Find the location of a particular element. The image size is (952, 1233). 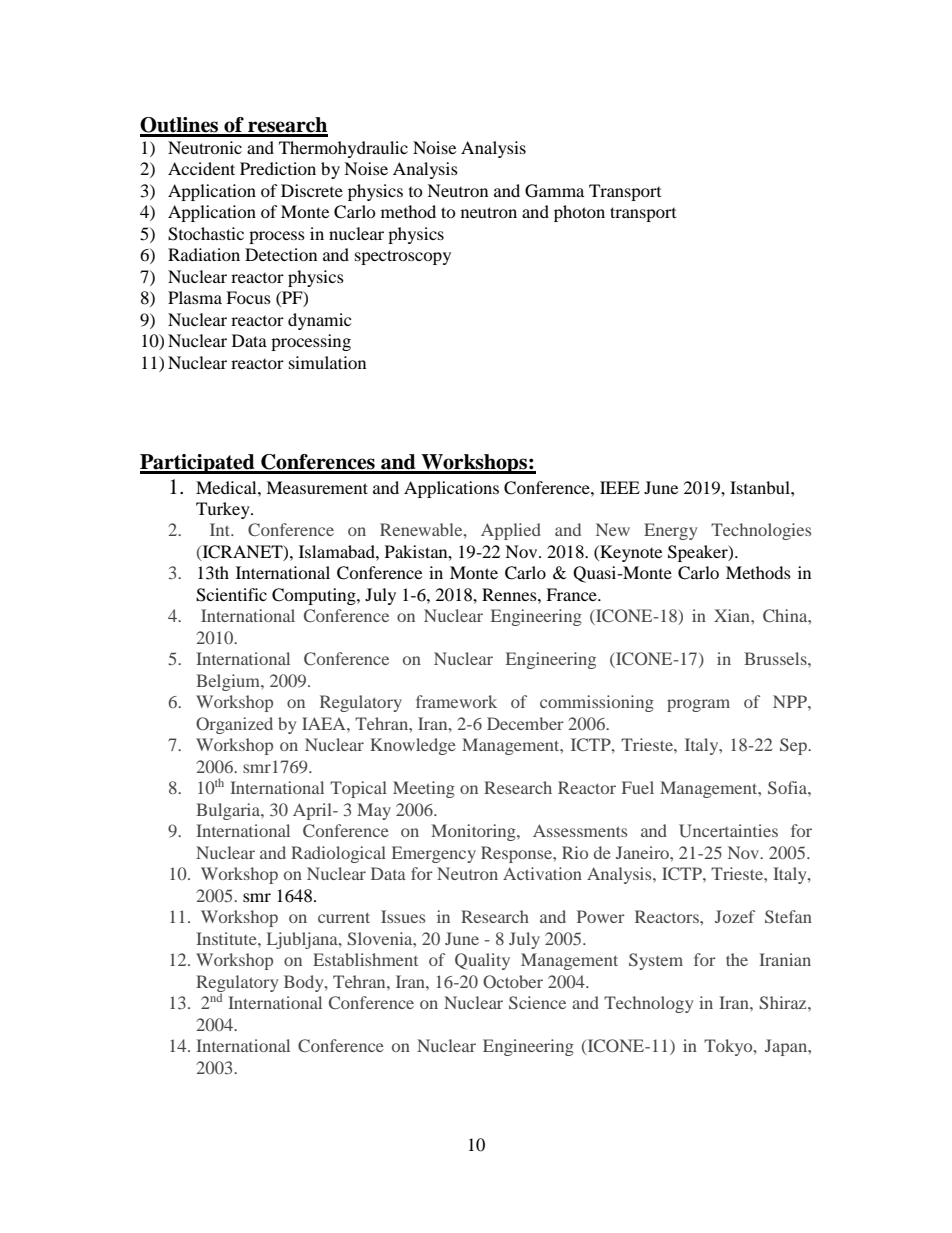

Science is located at coordinates (537, 1003).
